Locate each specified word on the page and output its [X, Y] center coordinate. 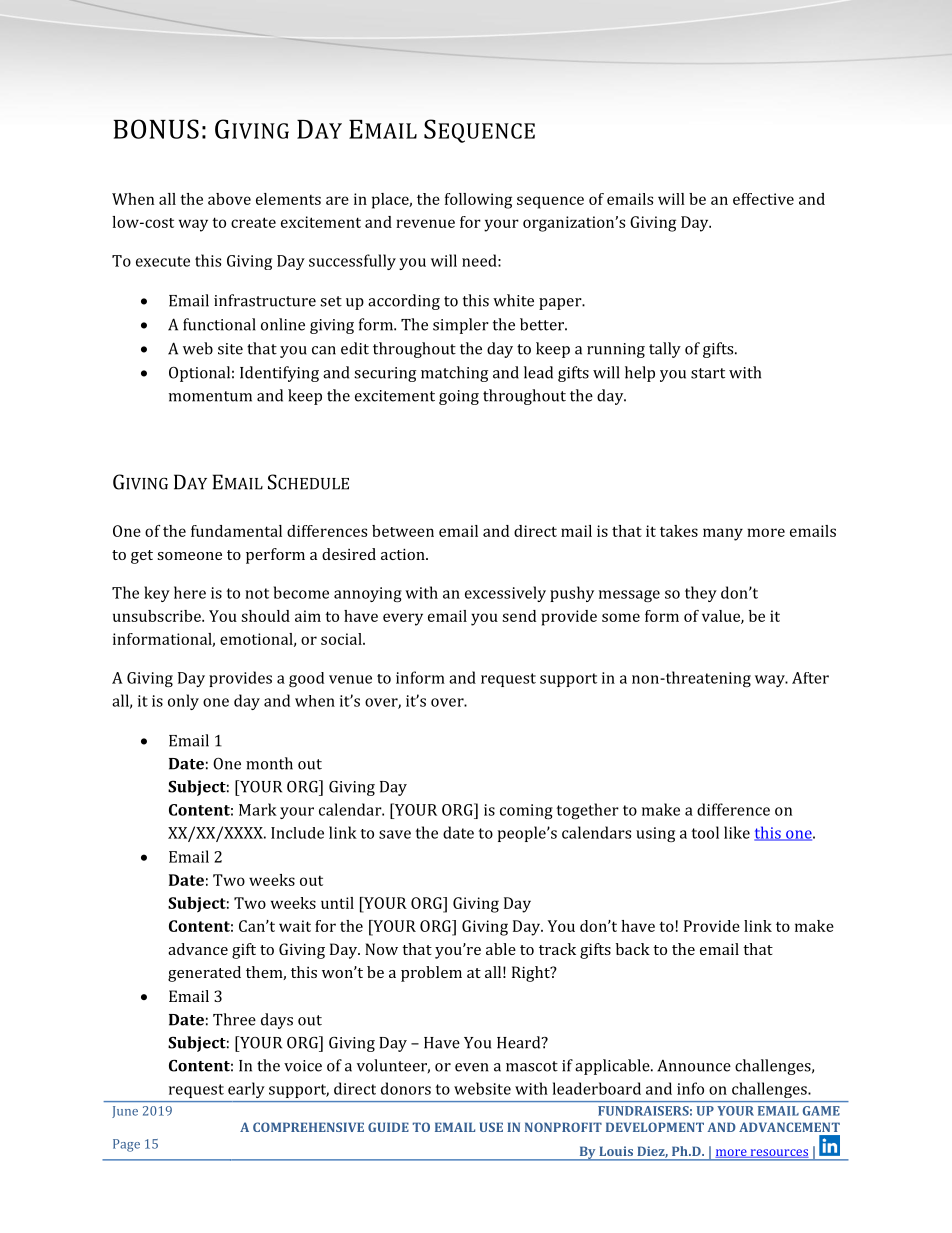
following [478, 201]
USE [491, 1127]
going [459, 397]
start [708, 373]
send [519, 616]
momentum [210, 396]
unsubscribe [158, 616]
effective [763, 199]
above [229, 199]
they [701, 594]
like [737, 832]
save [395, 834]
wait [295, 926]
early [246, 1090]
